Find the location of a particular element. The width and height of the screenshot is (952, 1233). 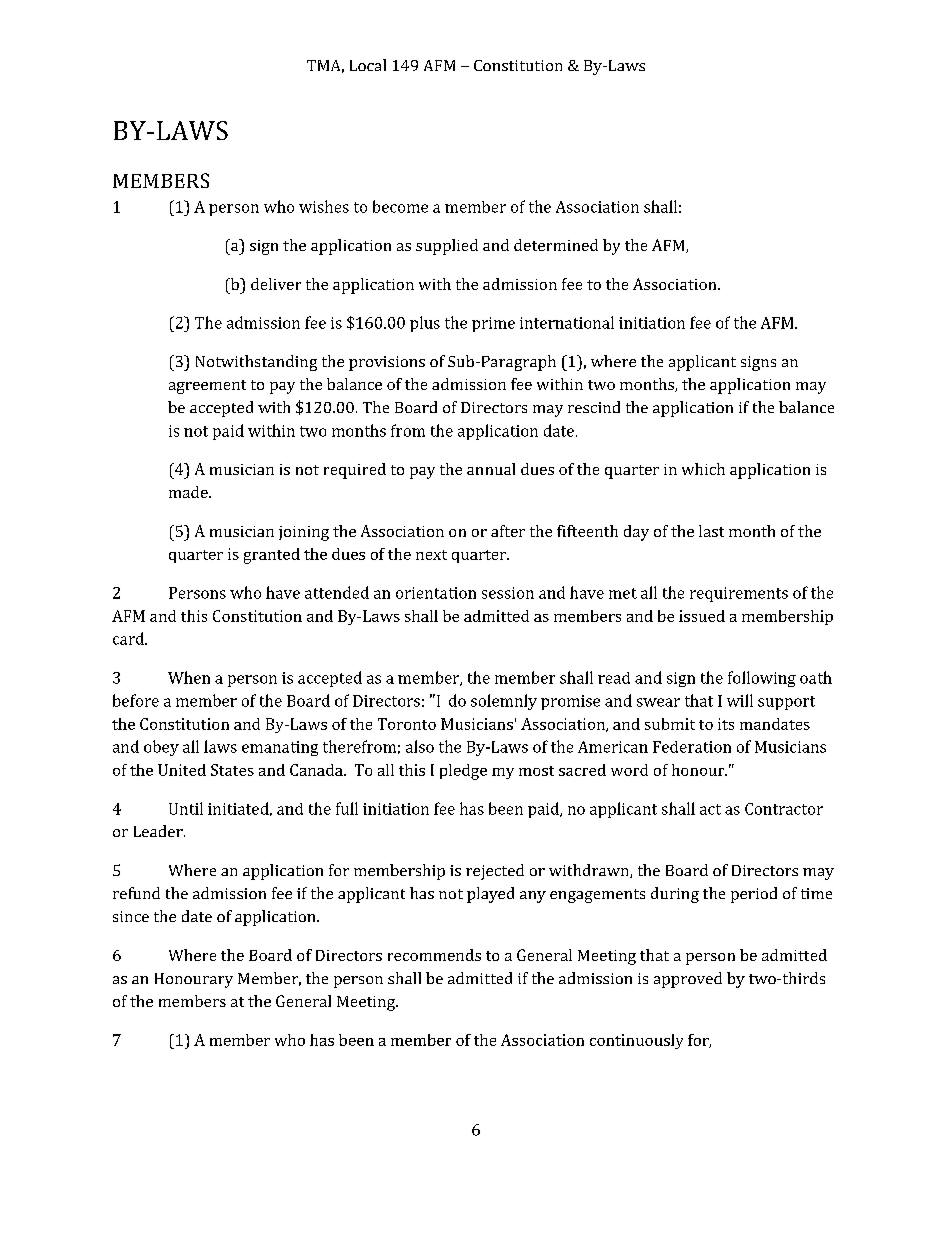

granted is located at coordinates (272, 556).
